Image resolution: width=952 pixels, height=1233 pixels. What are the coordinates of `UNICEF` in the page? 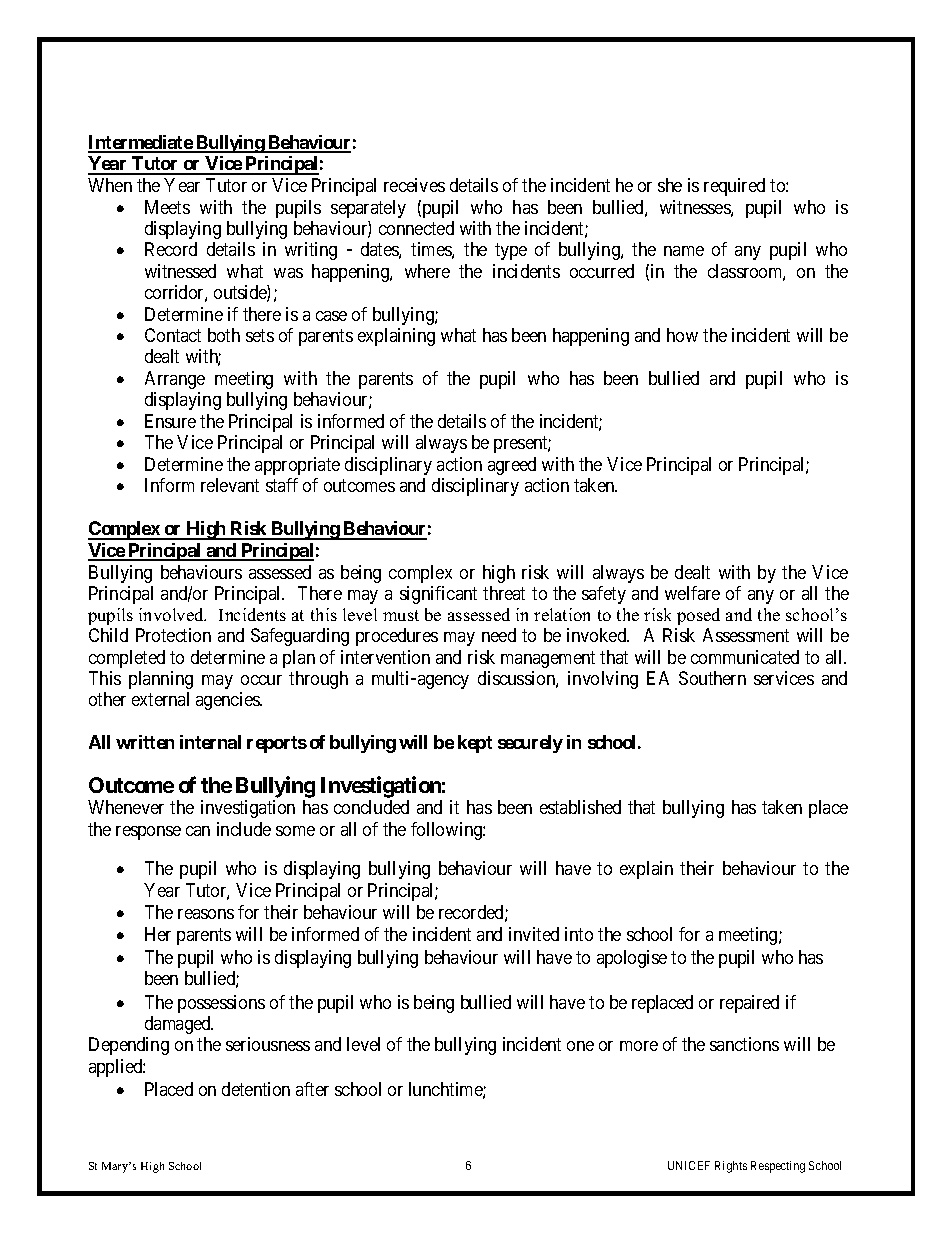 It's located at (689, 1165).
